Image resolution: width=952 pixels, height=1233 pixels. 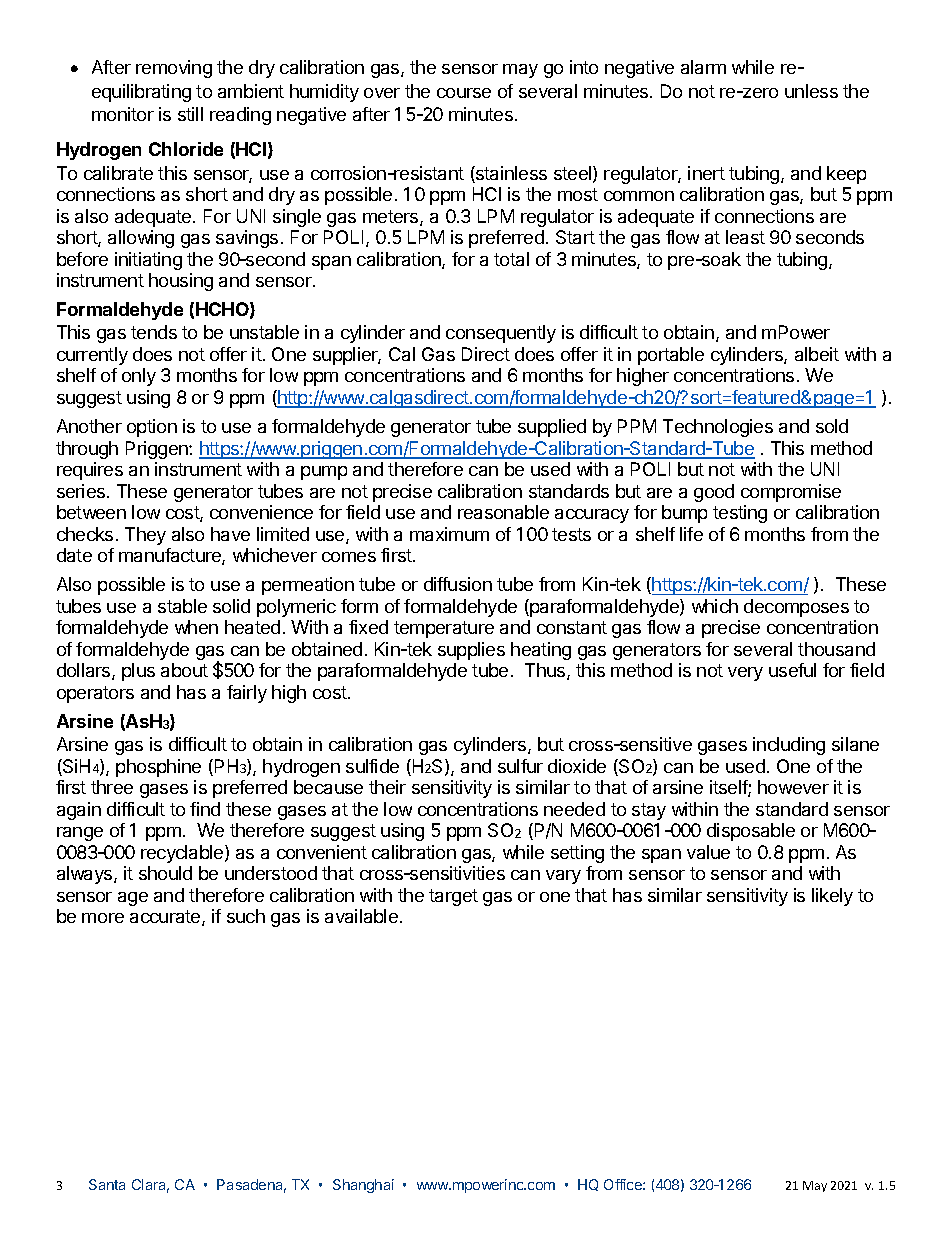 I want to click on unless, so click(x=811, y=91).
